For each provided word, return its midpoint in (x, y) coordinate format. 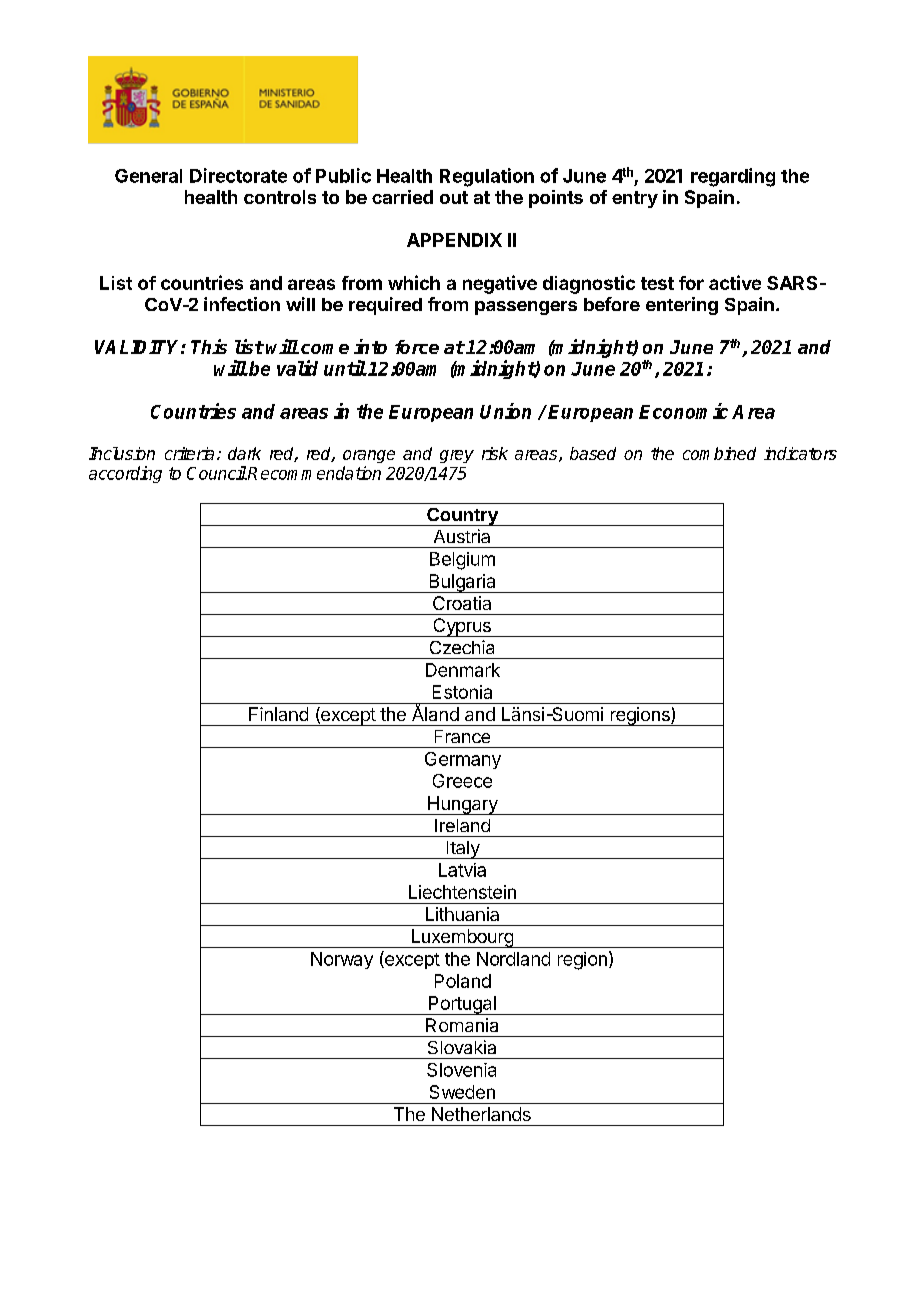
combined (719, 453)
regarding (733, 177)
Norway (342, 960)
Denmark (463, 670)
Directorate (238, 175)
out (454, 197)
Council (217, 473)
